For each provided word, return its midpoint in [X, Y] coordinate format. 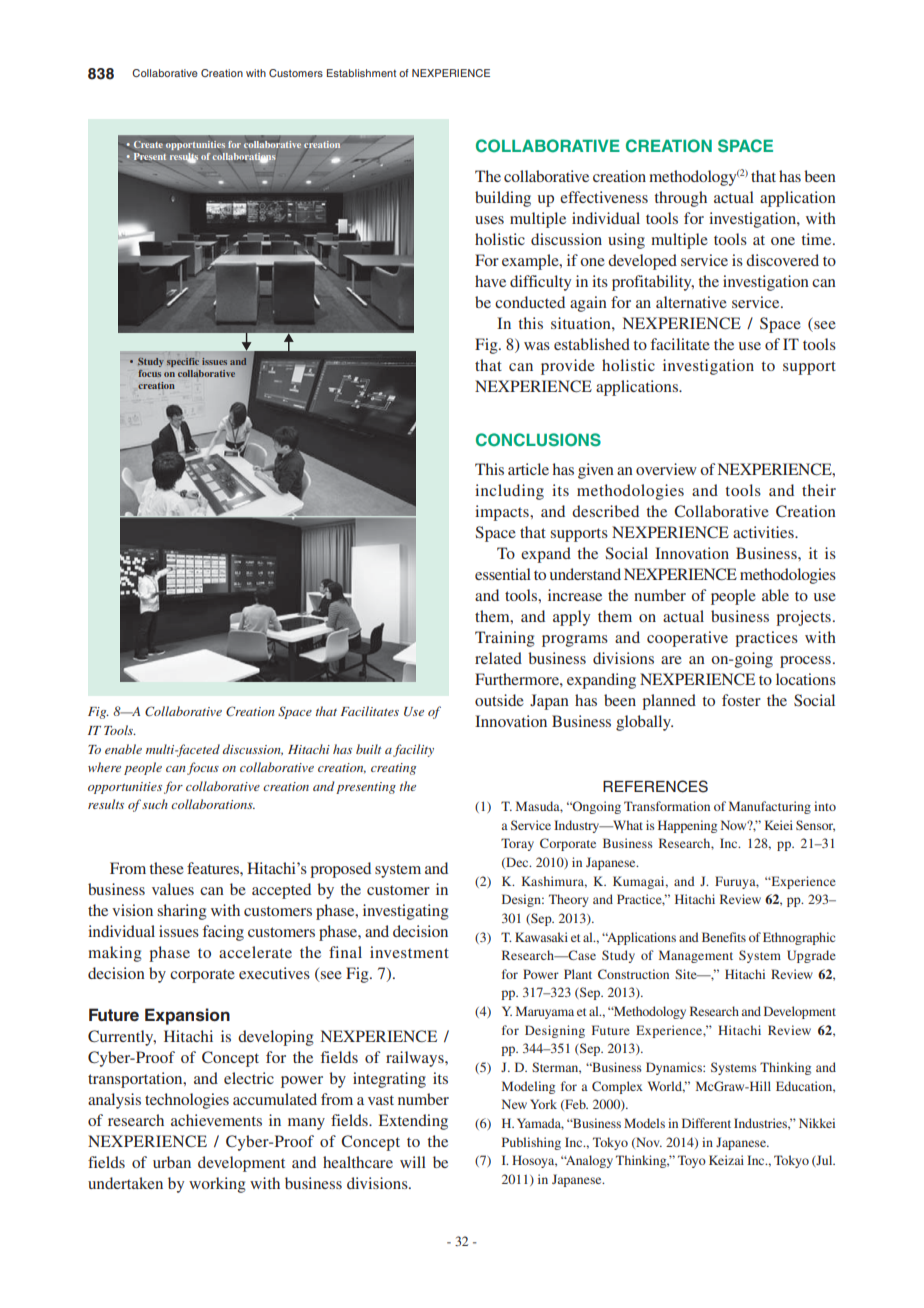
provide [568, 367]
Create [148, 144]
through [680, 199]
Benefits [724, 937]
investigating [406, 912]
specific [183, 362]
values [173, 889]
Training [505, 639]
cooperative [687, 639]
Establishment [361, 73]
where [104, 767]
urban [172, 1162]
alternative [691, 302]
